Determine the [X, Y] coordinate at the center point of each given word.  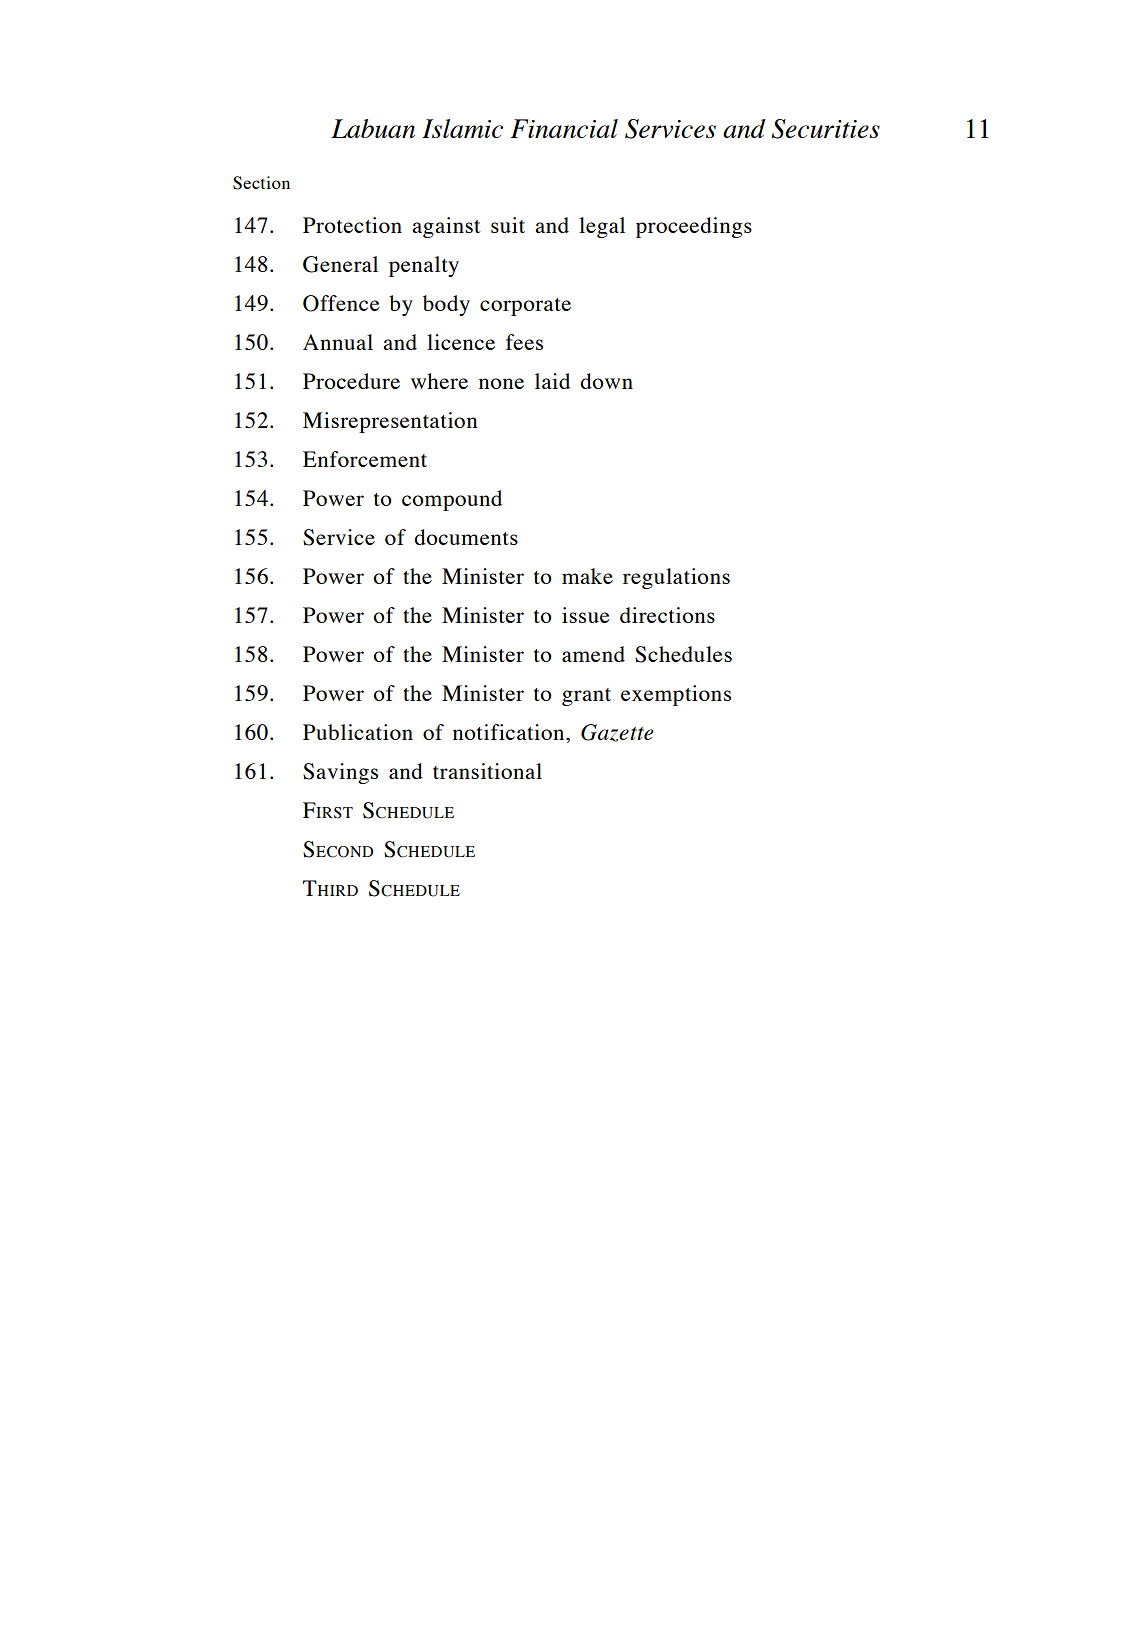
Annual [338, 342]
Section [261, 183]
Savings [340, 773]
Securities [826, 129]
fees [524, 342]
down [606, 381]
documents [466, 537]
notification [510, 732]
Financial [564, 128]
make [587, 576]
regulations [676, 578]
